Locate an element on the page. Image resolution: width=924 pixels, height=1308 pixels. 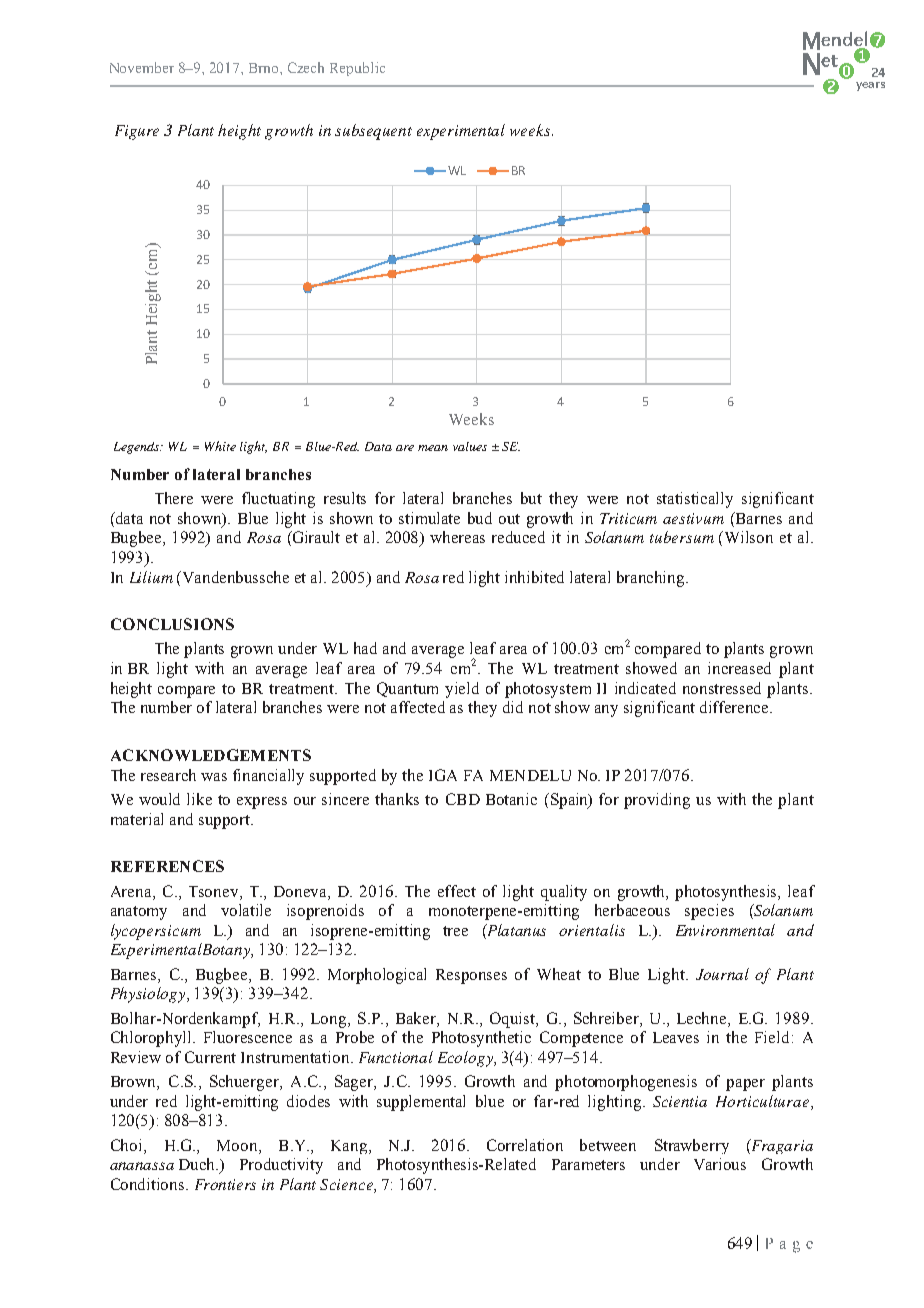
volatile is located at coordinates (246, 910).
